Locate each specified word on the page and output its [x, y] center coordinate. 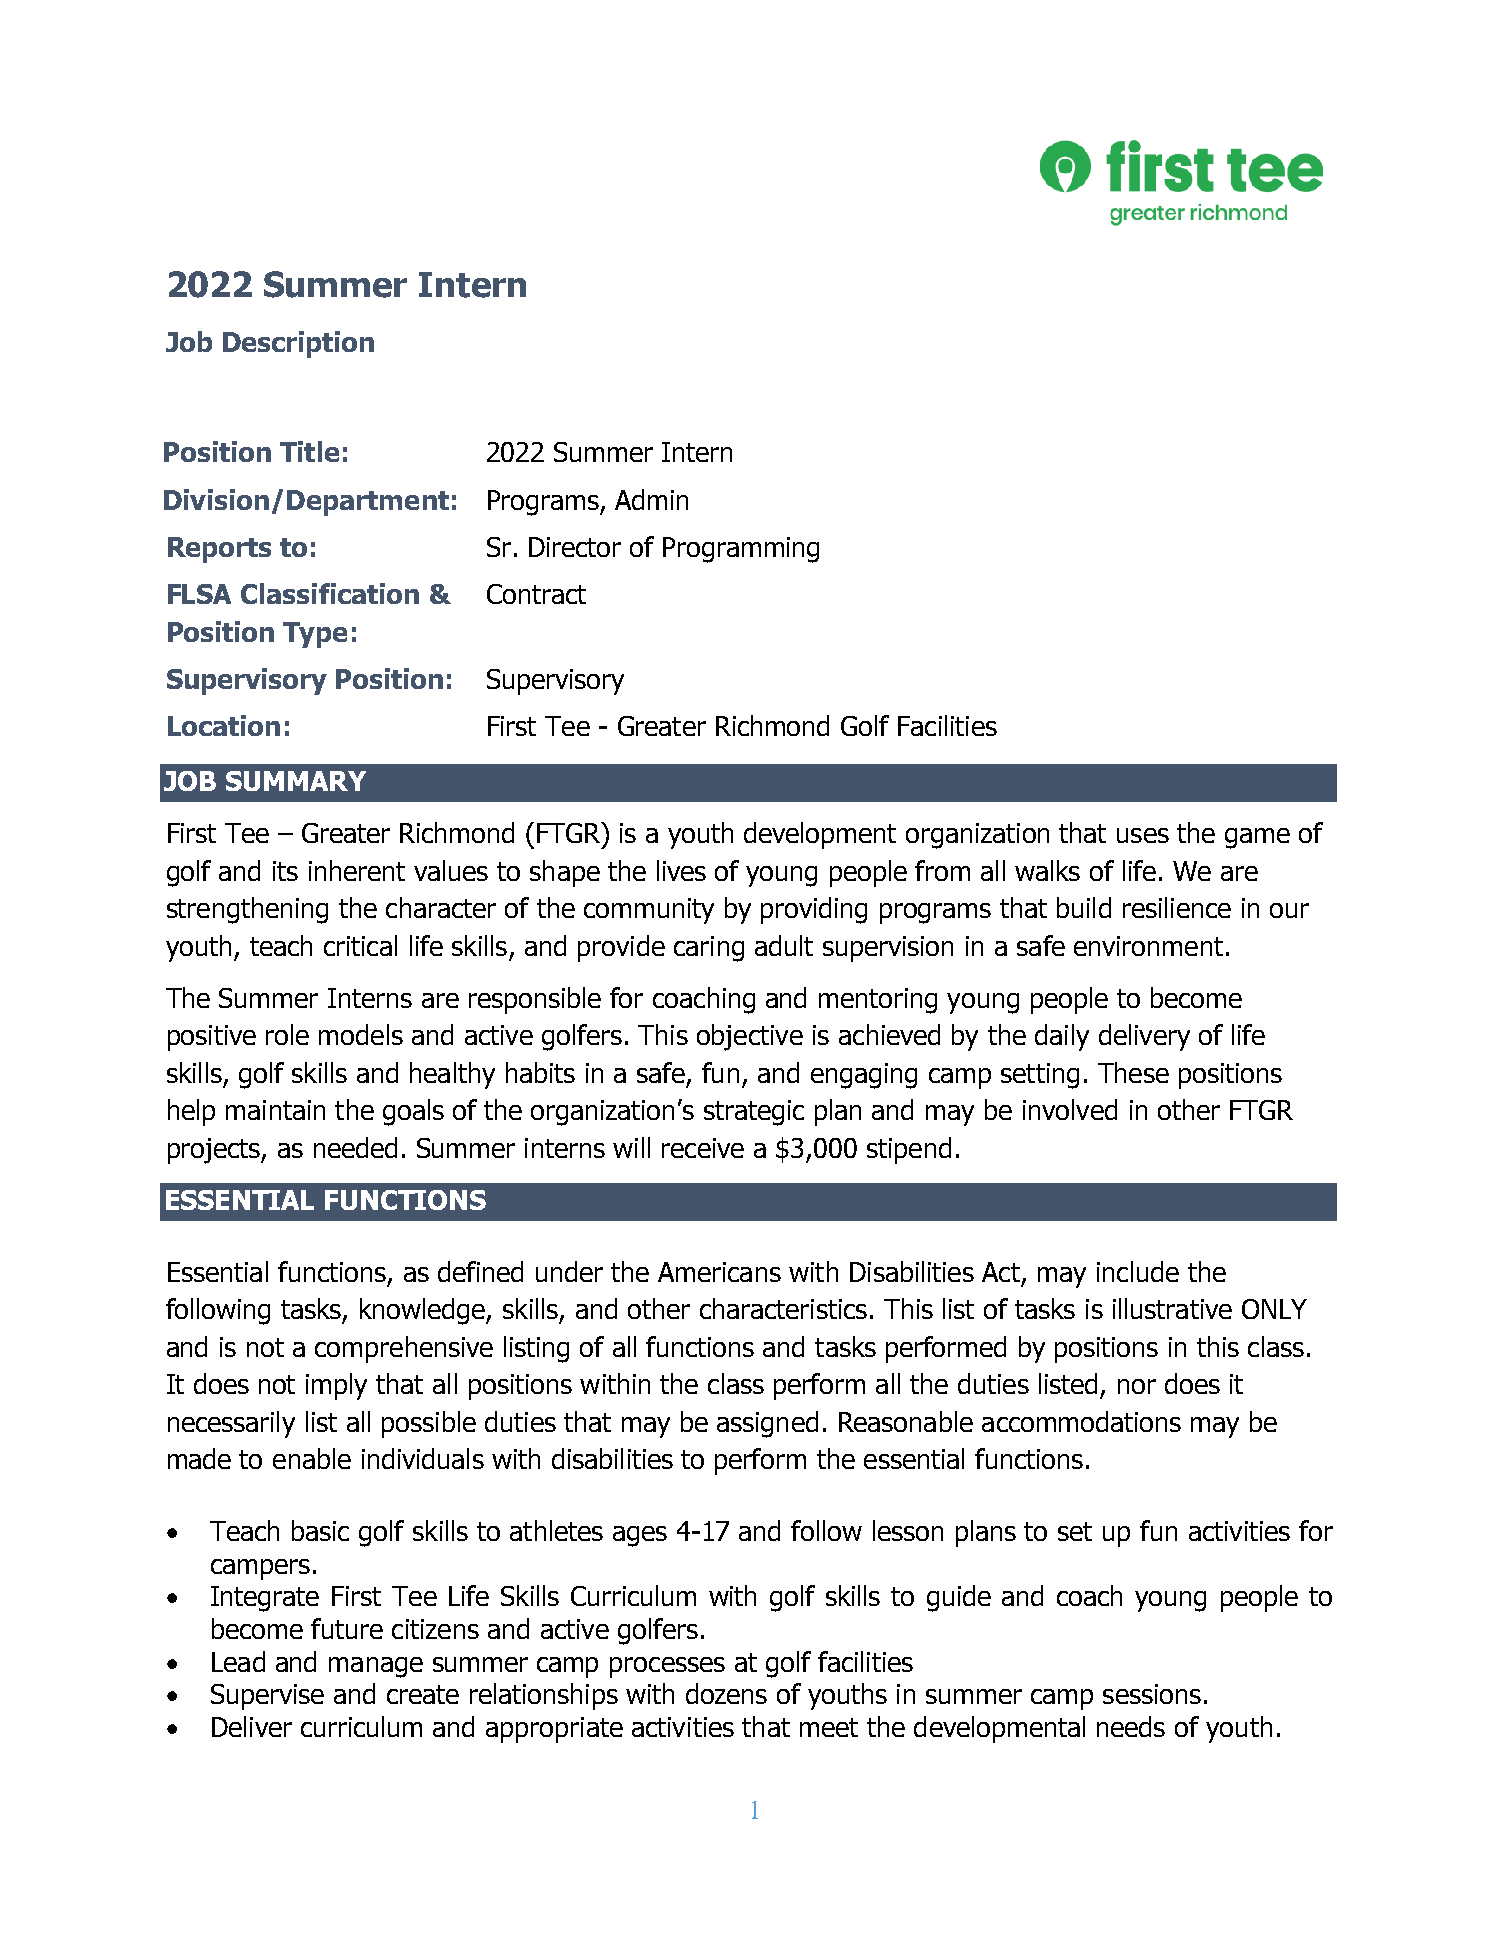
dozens [726, 1693]
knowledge [423, 1311]
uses [1143, 835]
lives [681, 870]
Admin [651, 499]
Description [298, 344]
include [1138, 1271]
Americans [719, 1272]
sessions [1152, 1694]
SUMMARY [296, 781]
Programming [741, 550]
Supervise [267, 1697]
